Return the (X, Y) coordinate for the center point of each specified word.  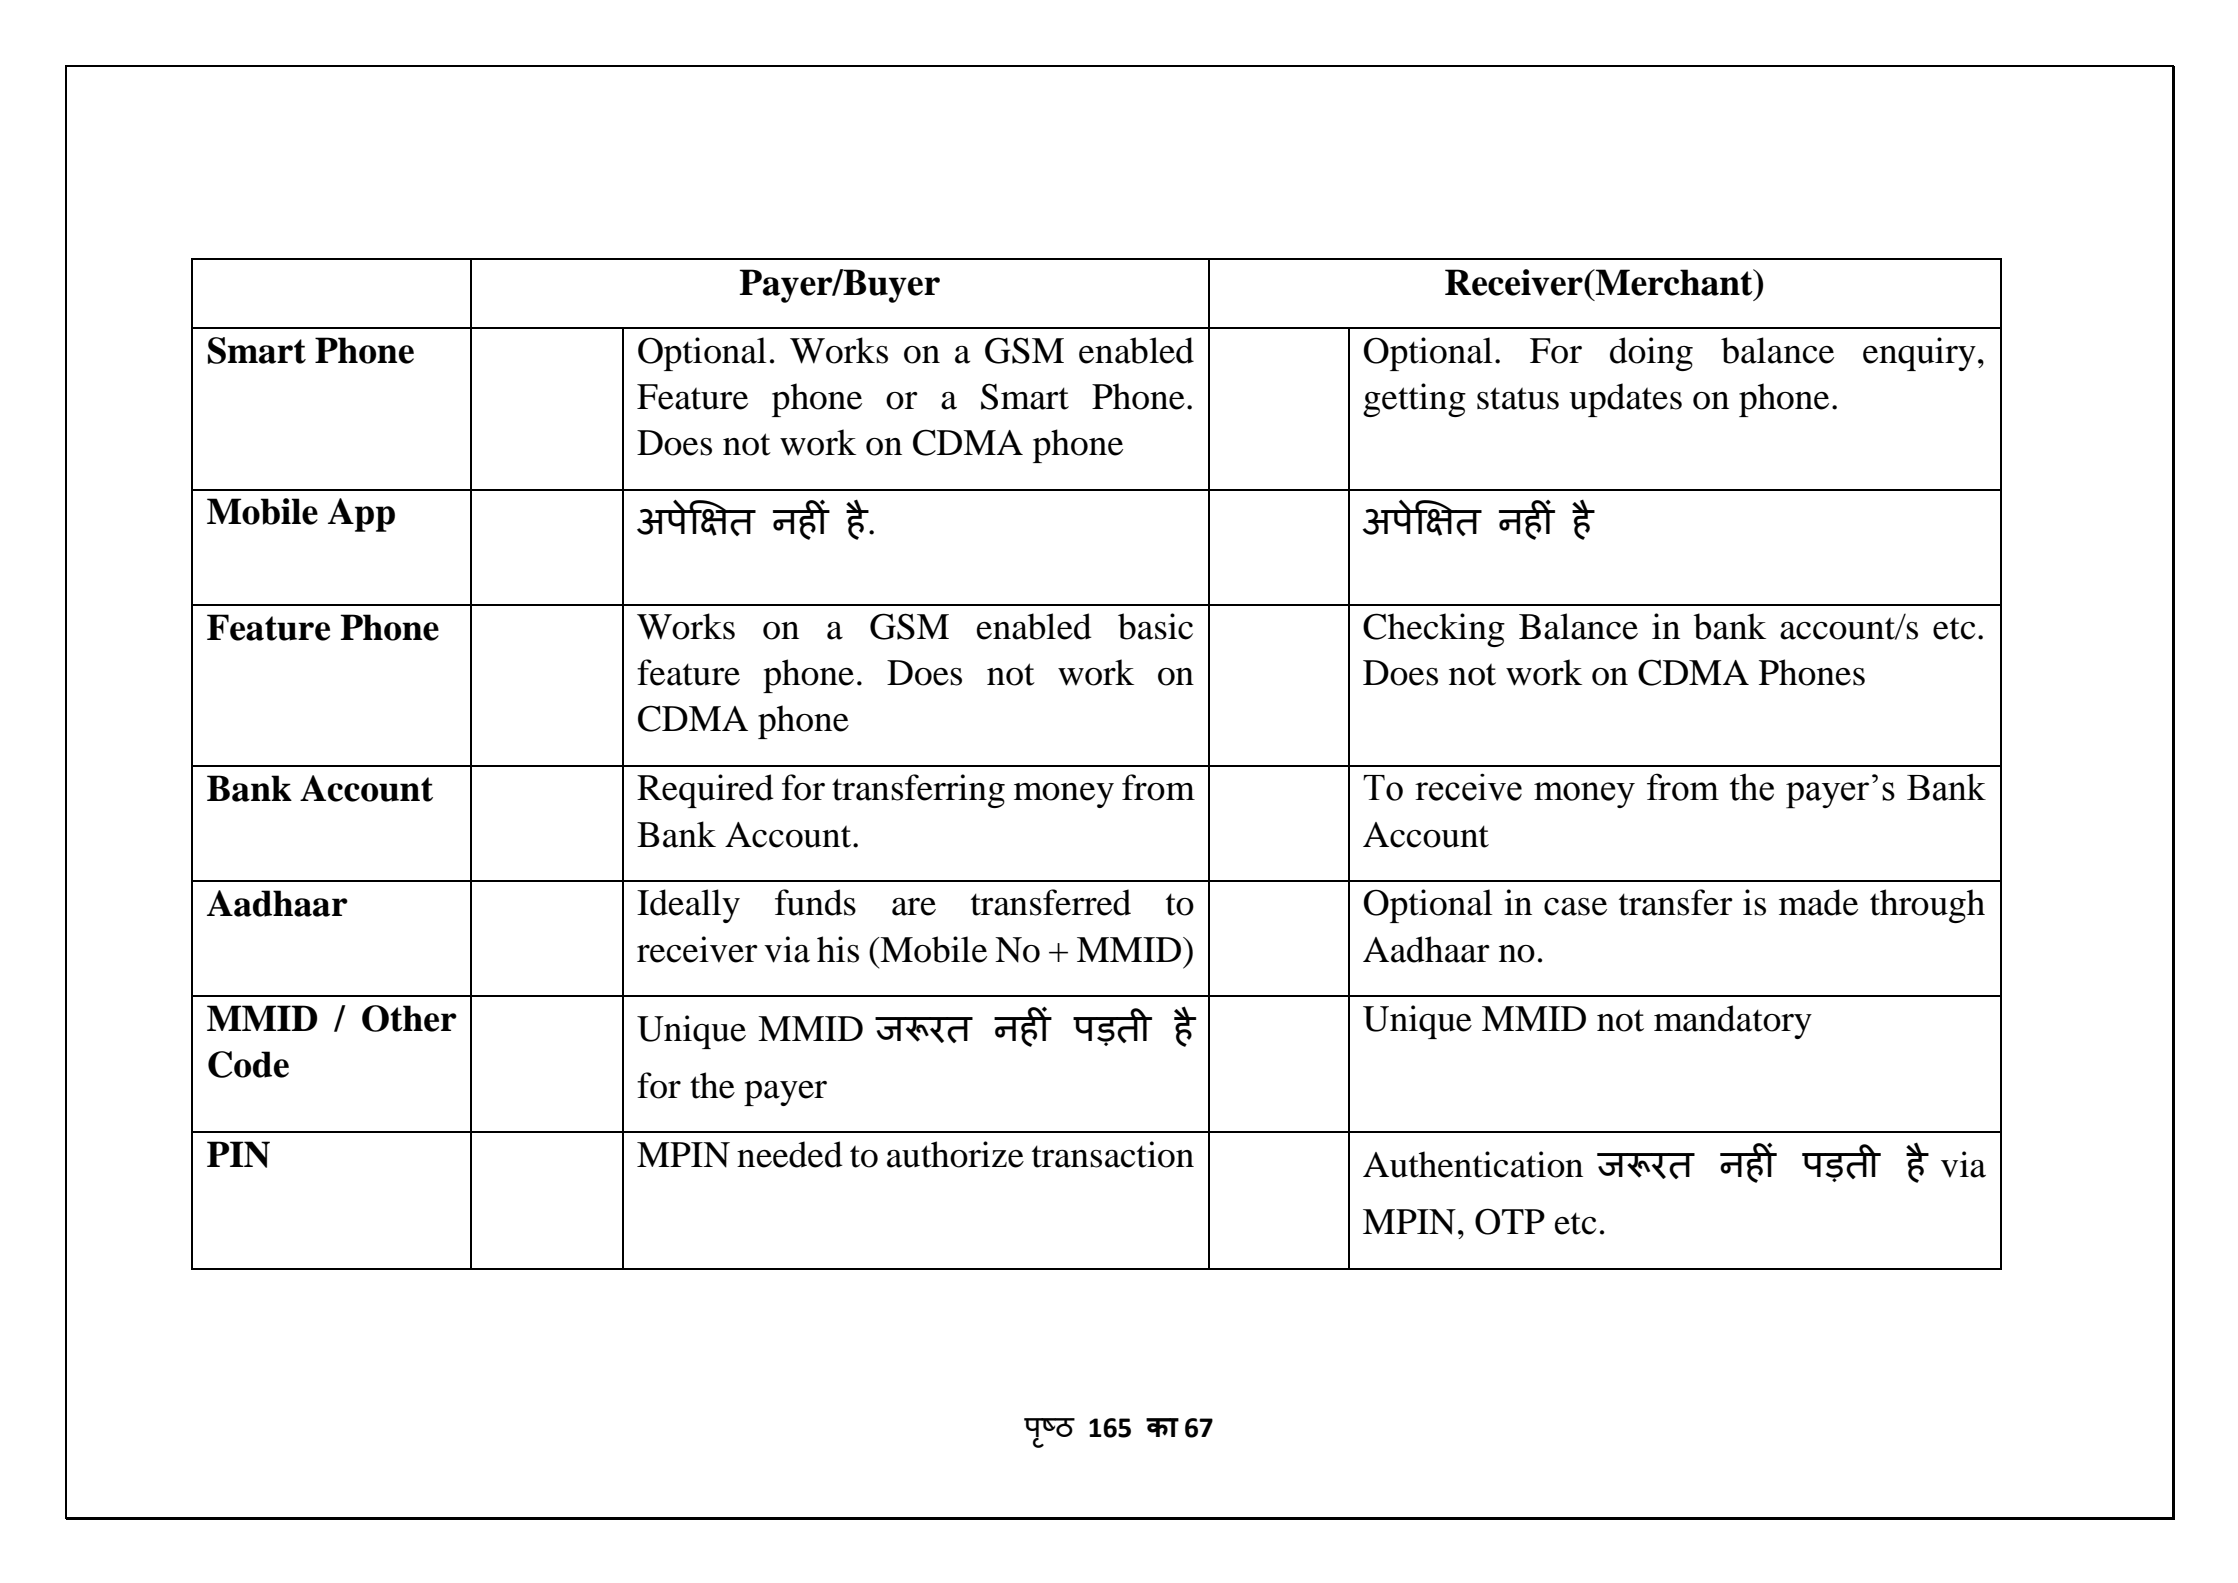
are (914, 907)
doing (1651, 354)
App (361, 515)
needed (790, 1154)
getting (1414, 400)
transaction (1113, 1154)
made (1818, 902)
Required (705, 791)
